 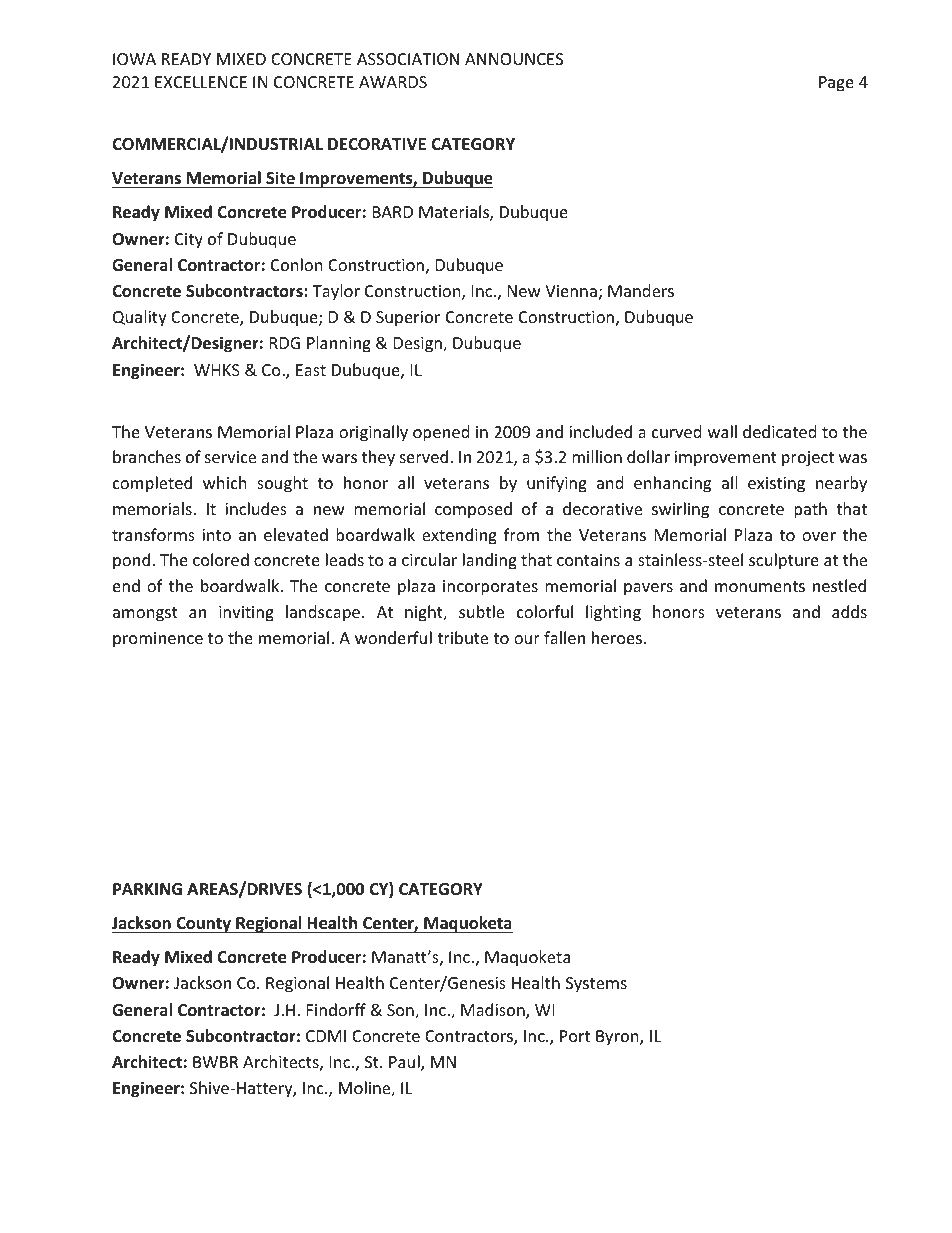 I want to click on ANNOUNCES, so click(x=514, y=59).
